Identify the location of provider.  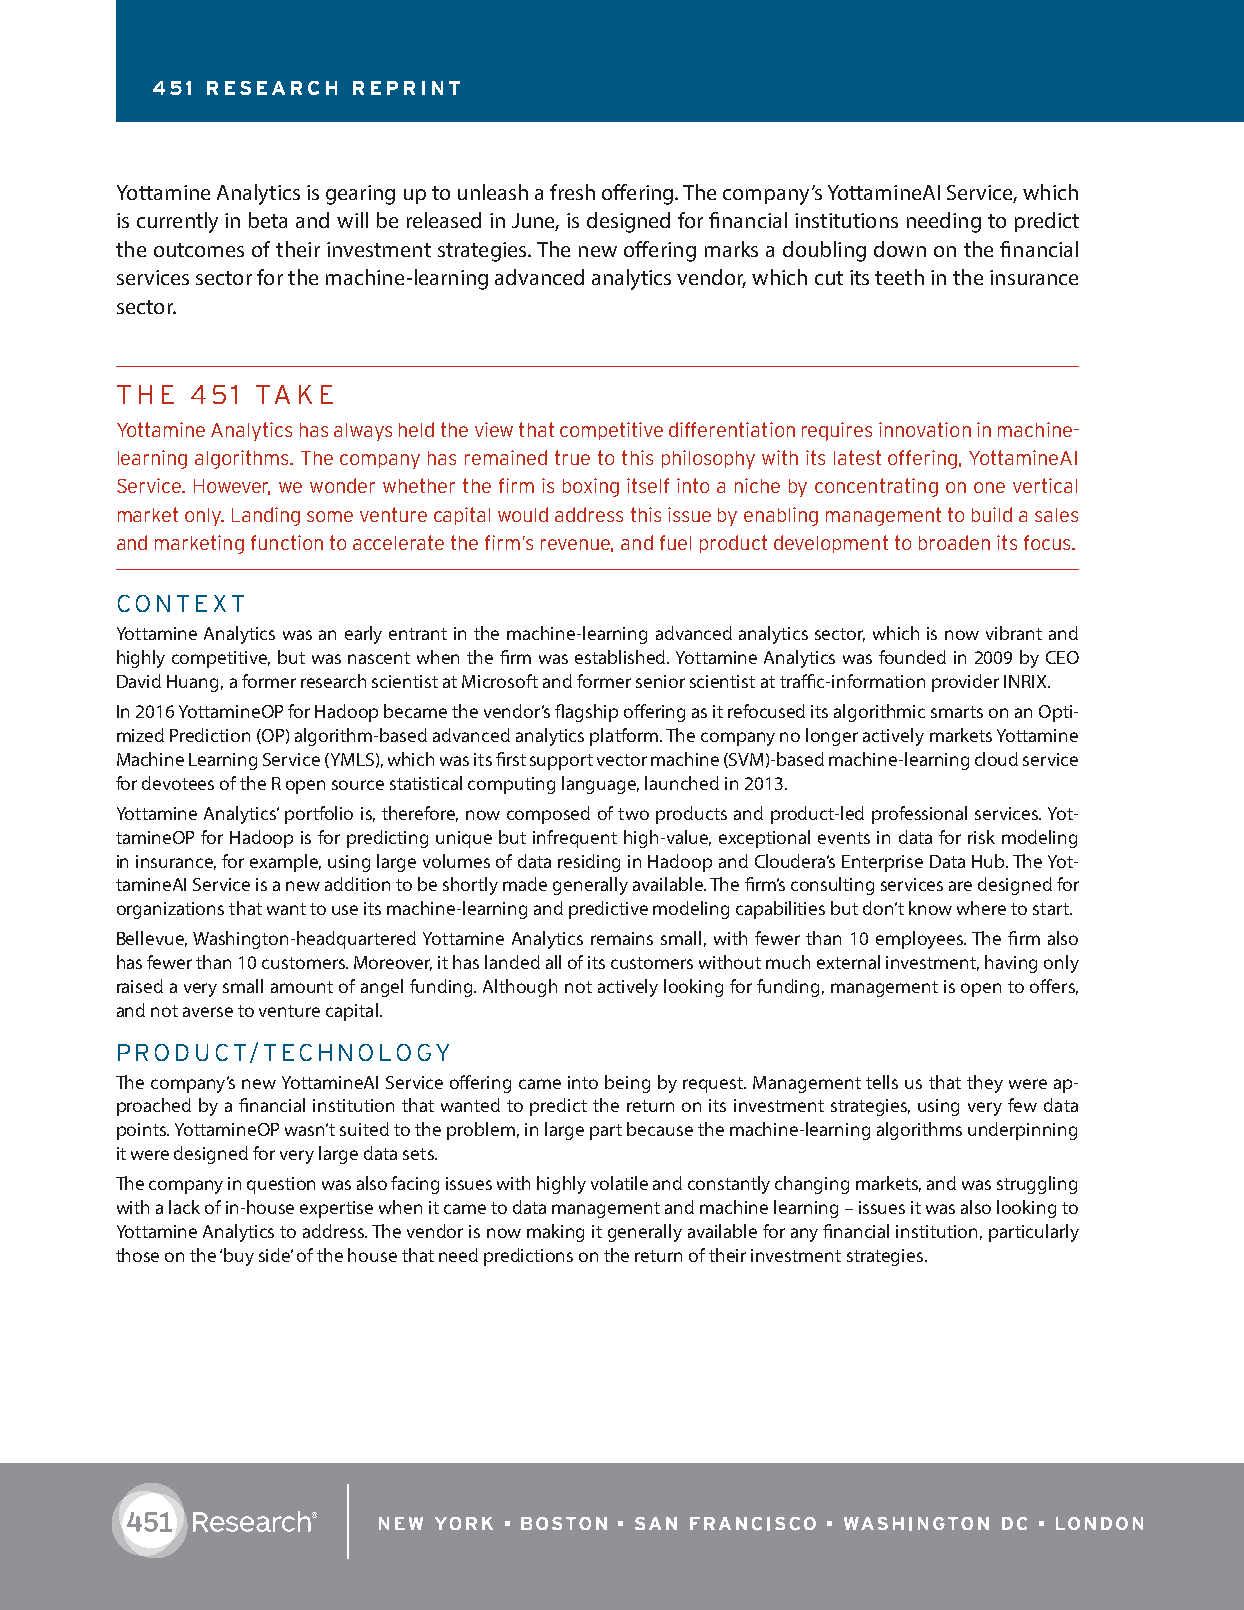
(965, 683).
